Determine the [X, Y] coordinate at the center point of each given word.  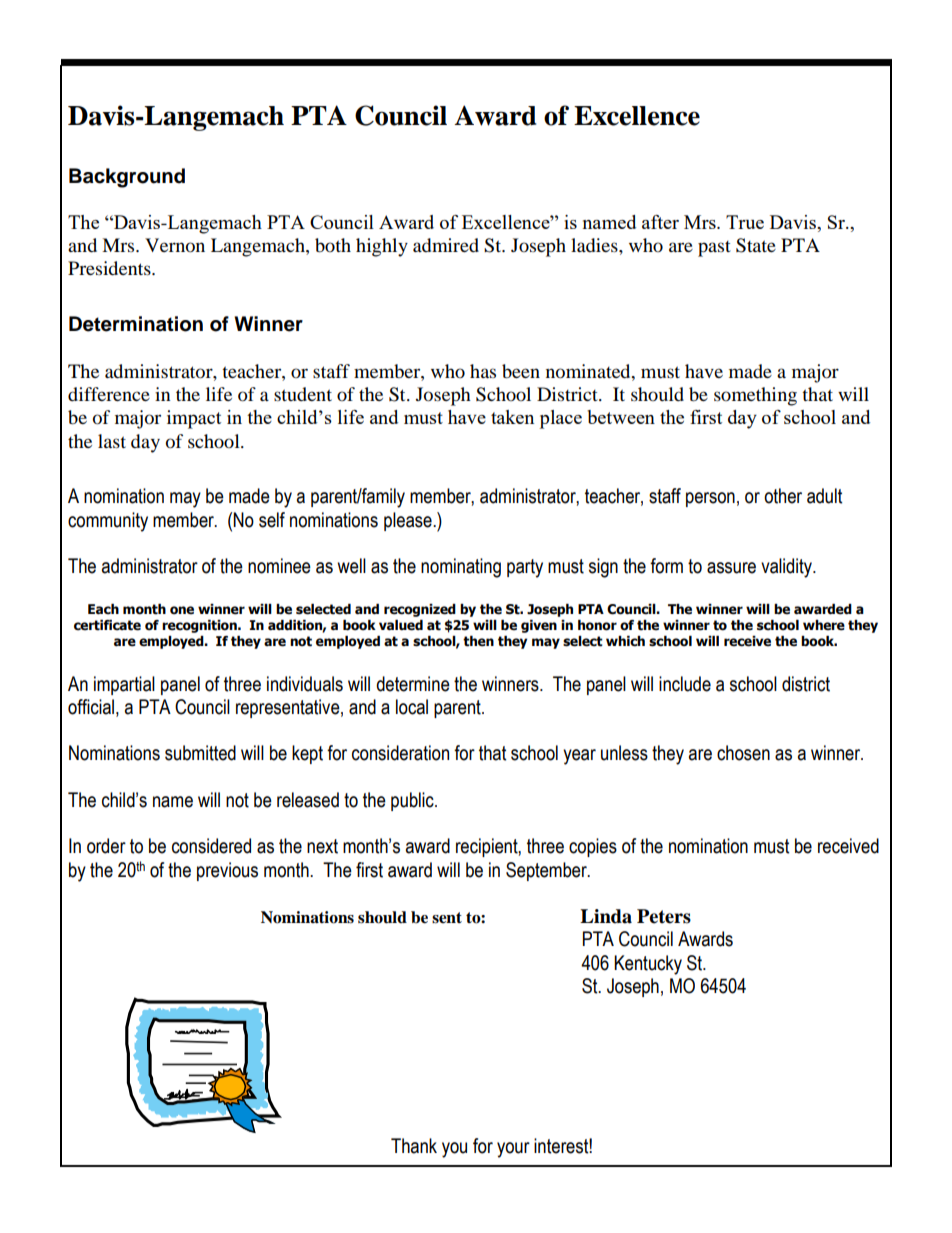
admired [446, 245]
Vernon [175, 245]
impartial [124, 685]
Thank [414, 1146]
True [745, 222]
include [685, 684]
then [478, 641]
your [513, 1150]
